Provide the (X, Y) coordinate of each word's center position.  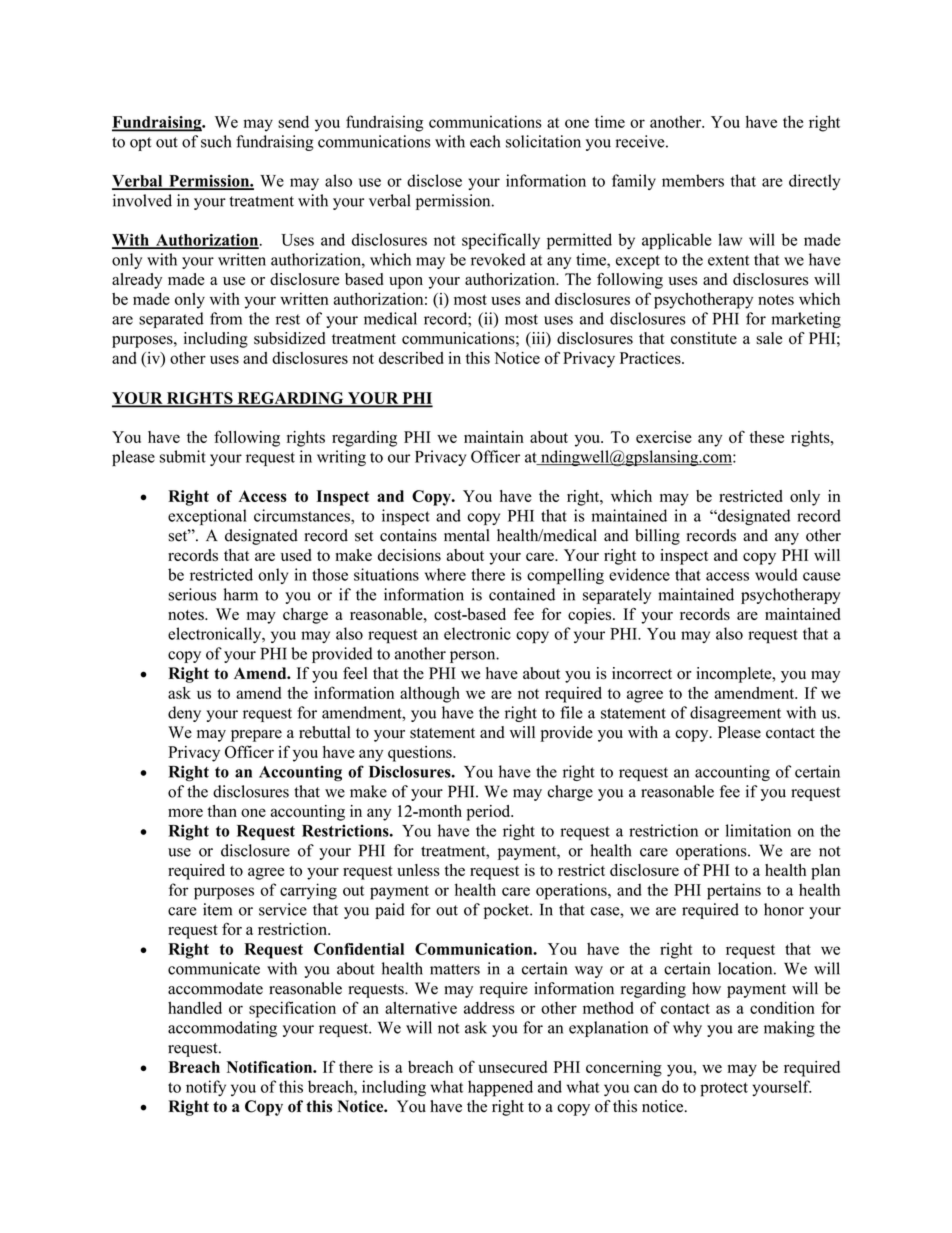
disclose (434, 180)
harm (241, 594)
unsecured (512, 1067)
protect (724, 1089)
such (216, 141)
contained (522, 594)
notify (206, 1088)
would (776, 574)
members (693, 180)
